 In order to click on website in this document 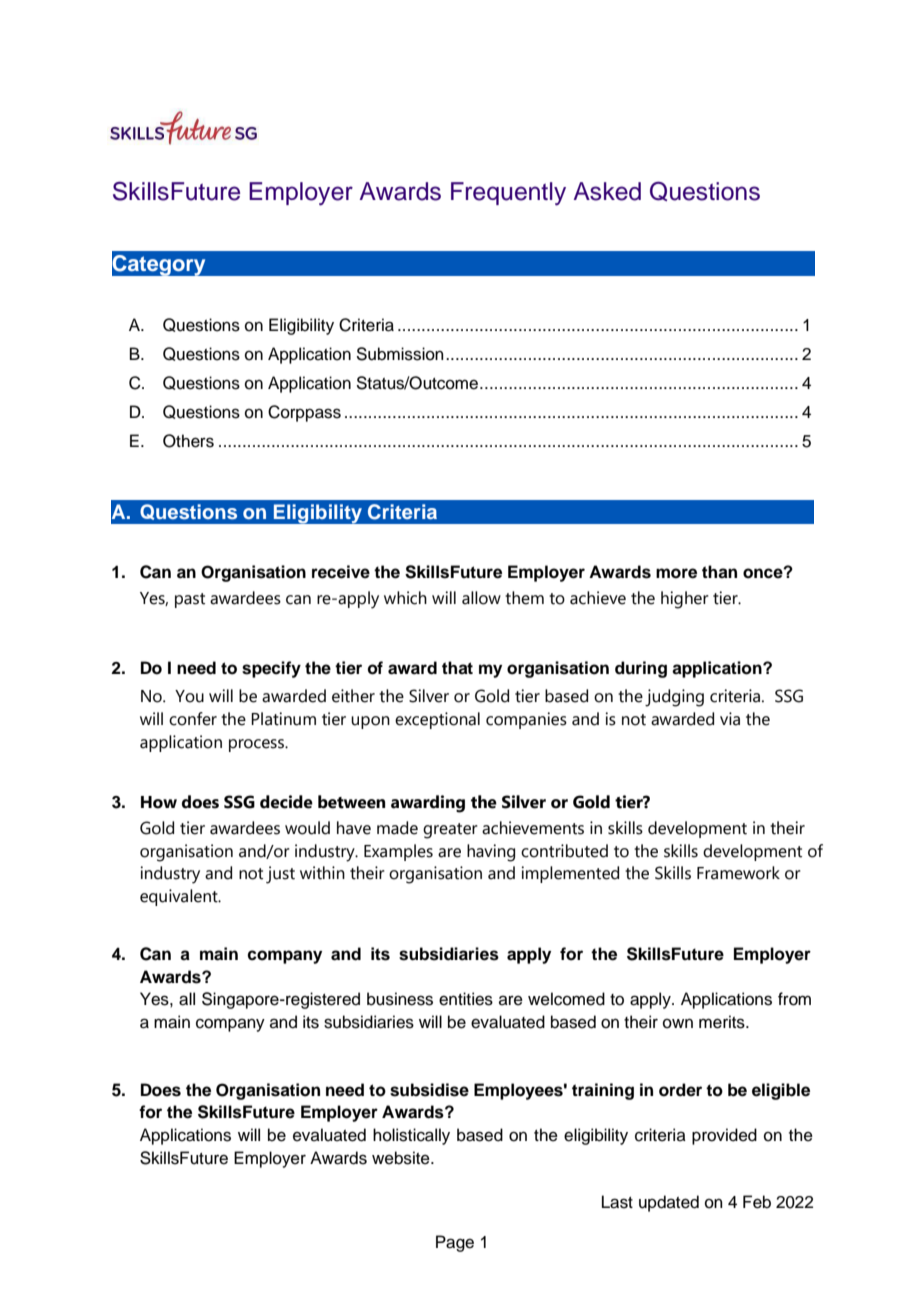, I will do `click(402, 1158)`.
